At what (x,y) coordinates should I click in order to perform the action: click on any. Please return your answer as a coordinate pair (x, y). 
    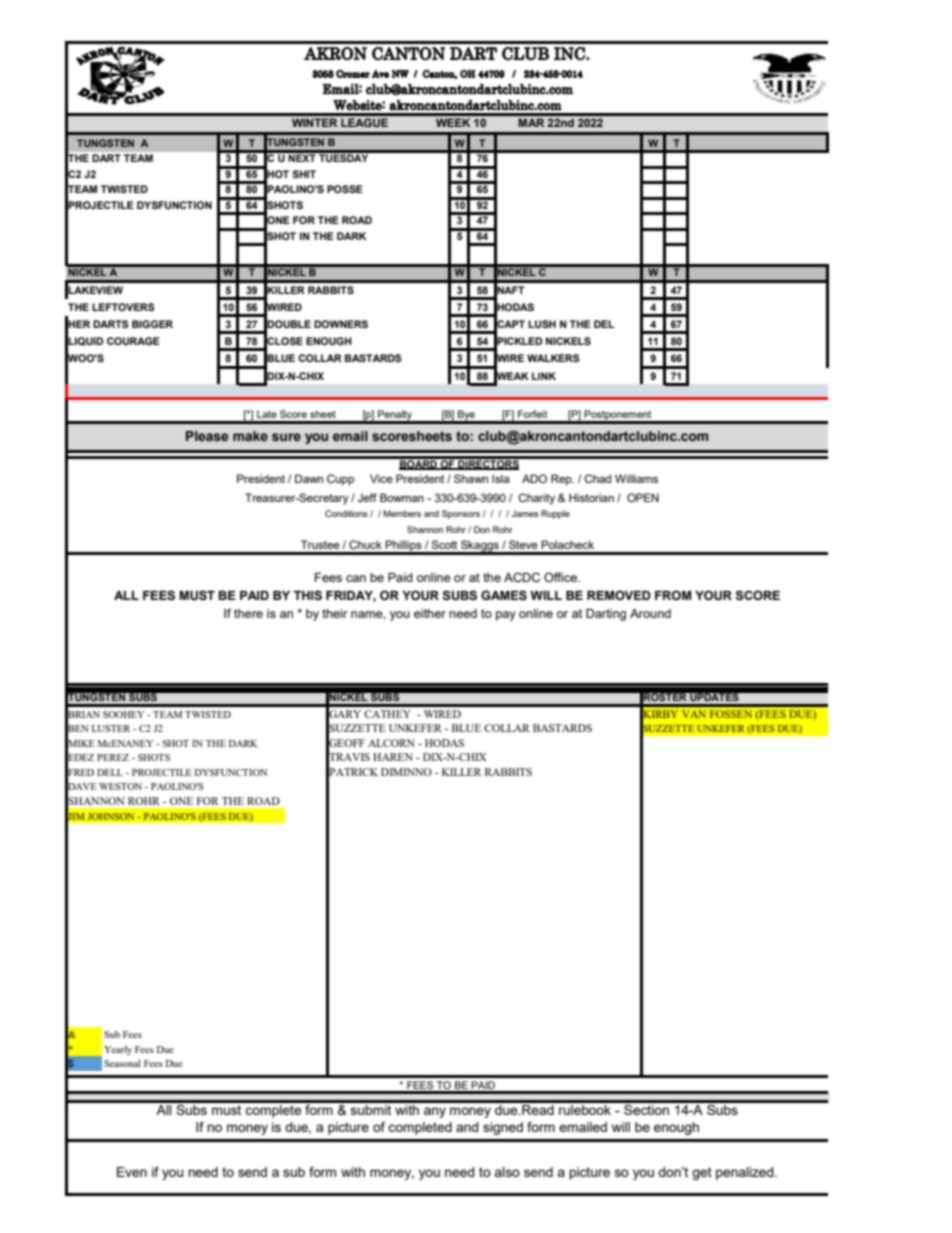
    Looking at the image, I should click on (435, 1112).
